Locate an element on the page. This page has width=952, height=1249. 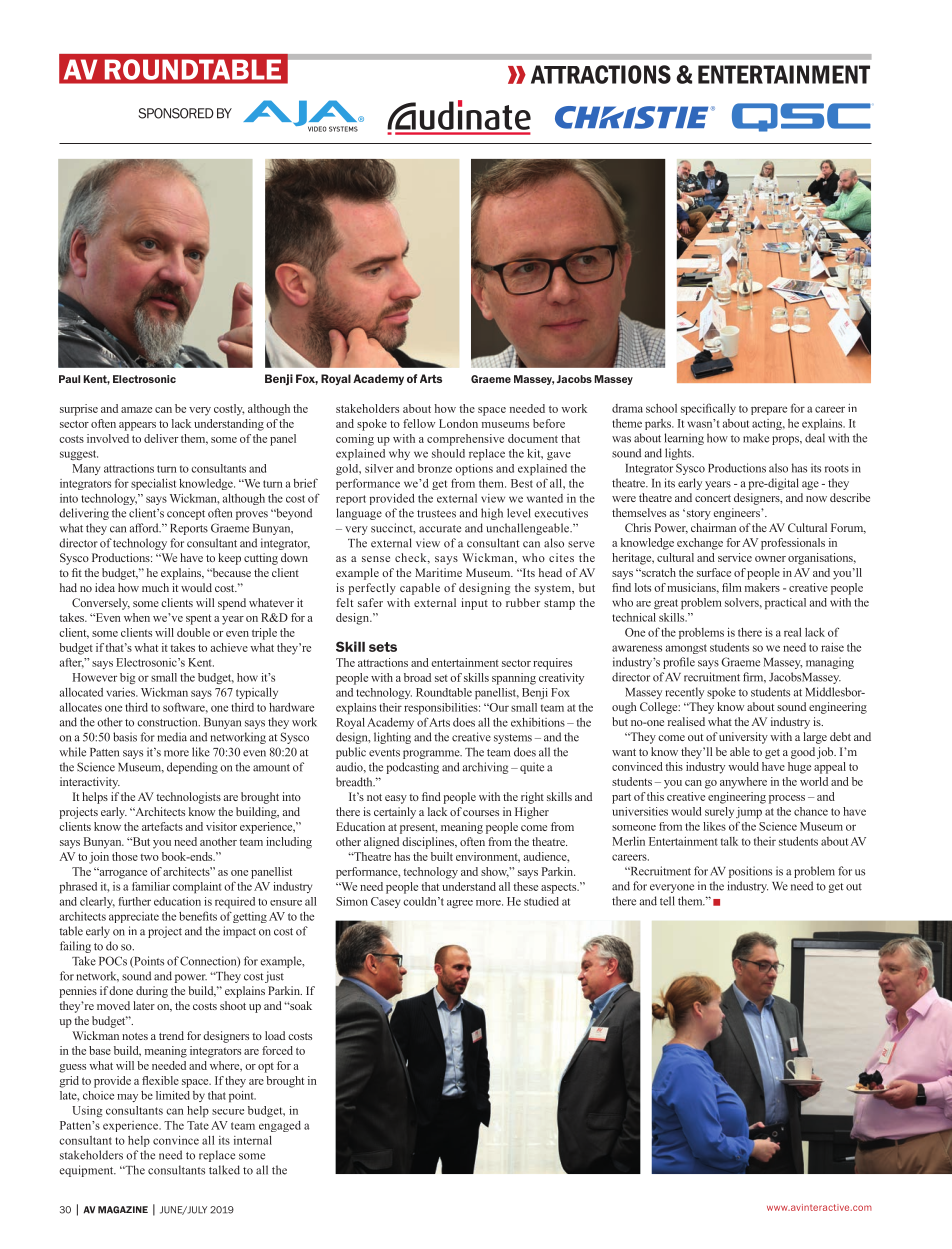
engineers is located at coordinates (737, 514).
